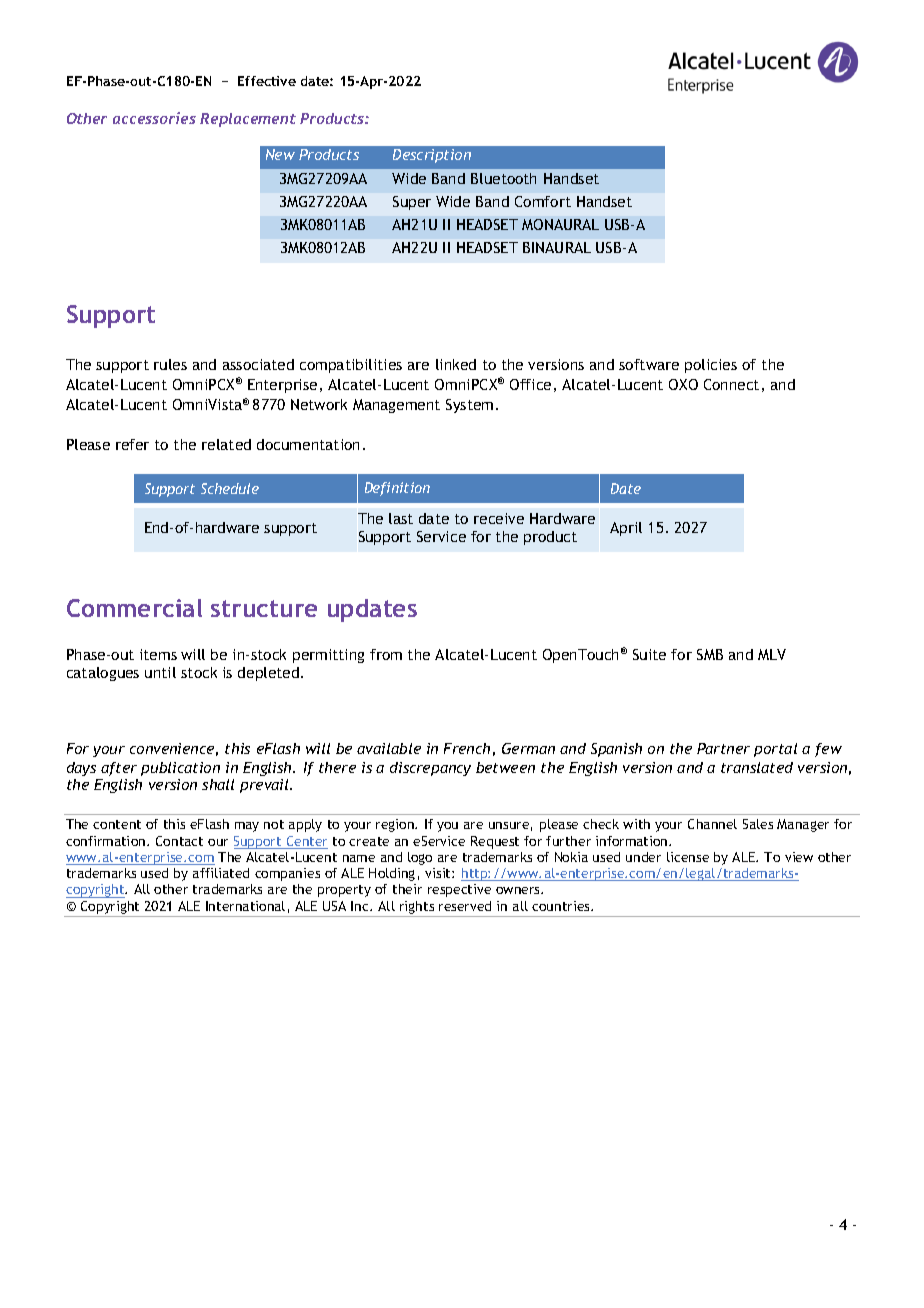 Image resolution: width=924 pixels, height=1308 pixels. What do you see at coordinates (221, 873) in the document?
I see `affiliated` at bounding box center [221, 873].
